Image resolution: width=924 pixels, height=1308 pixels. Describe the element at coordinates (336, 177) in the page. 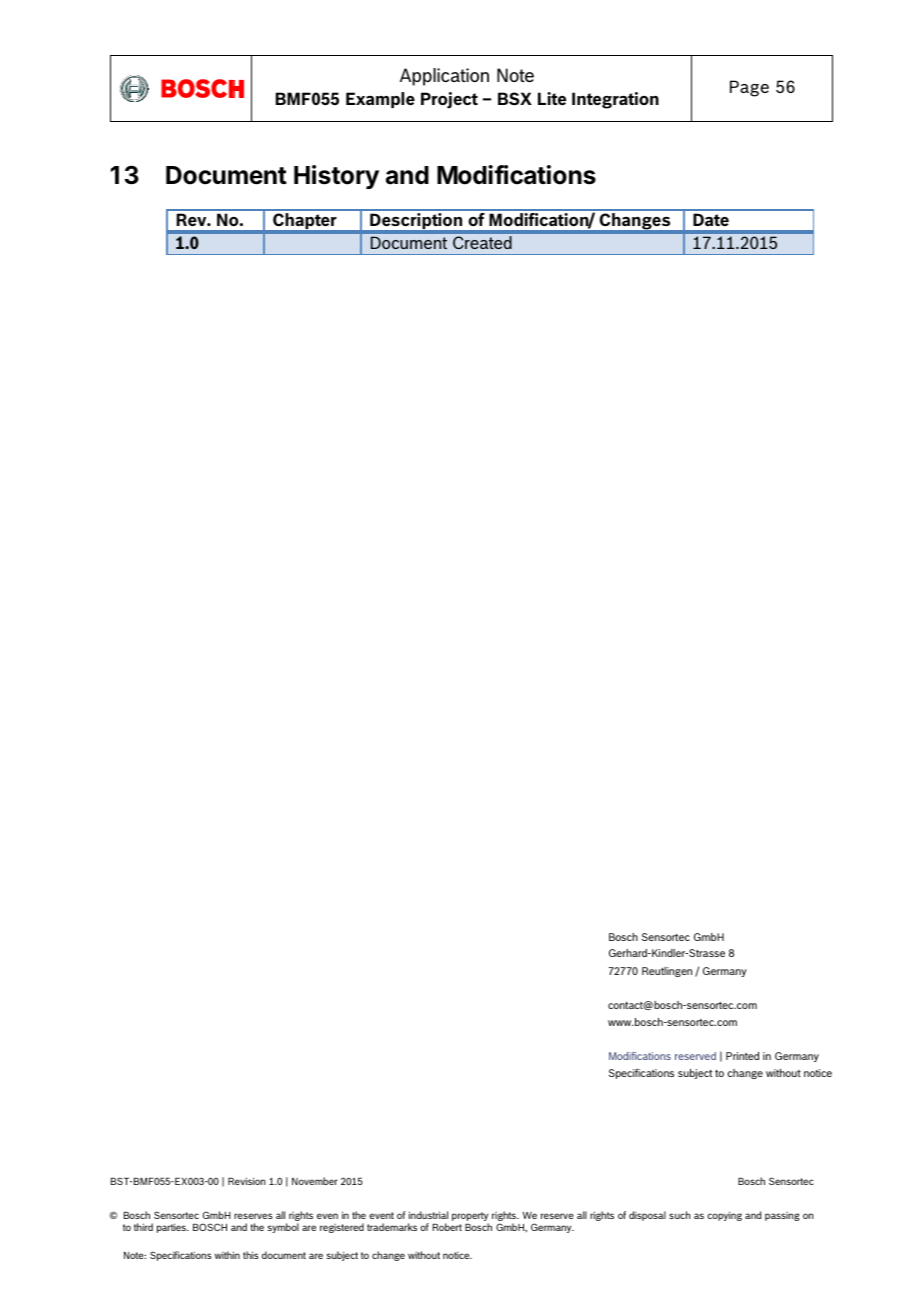

I see `History` at that location.
